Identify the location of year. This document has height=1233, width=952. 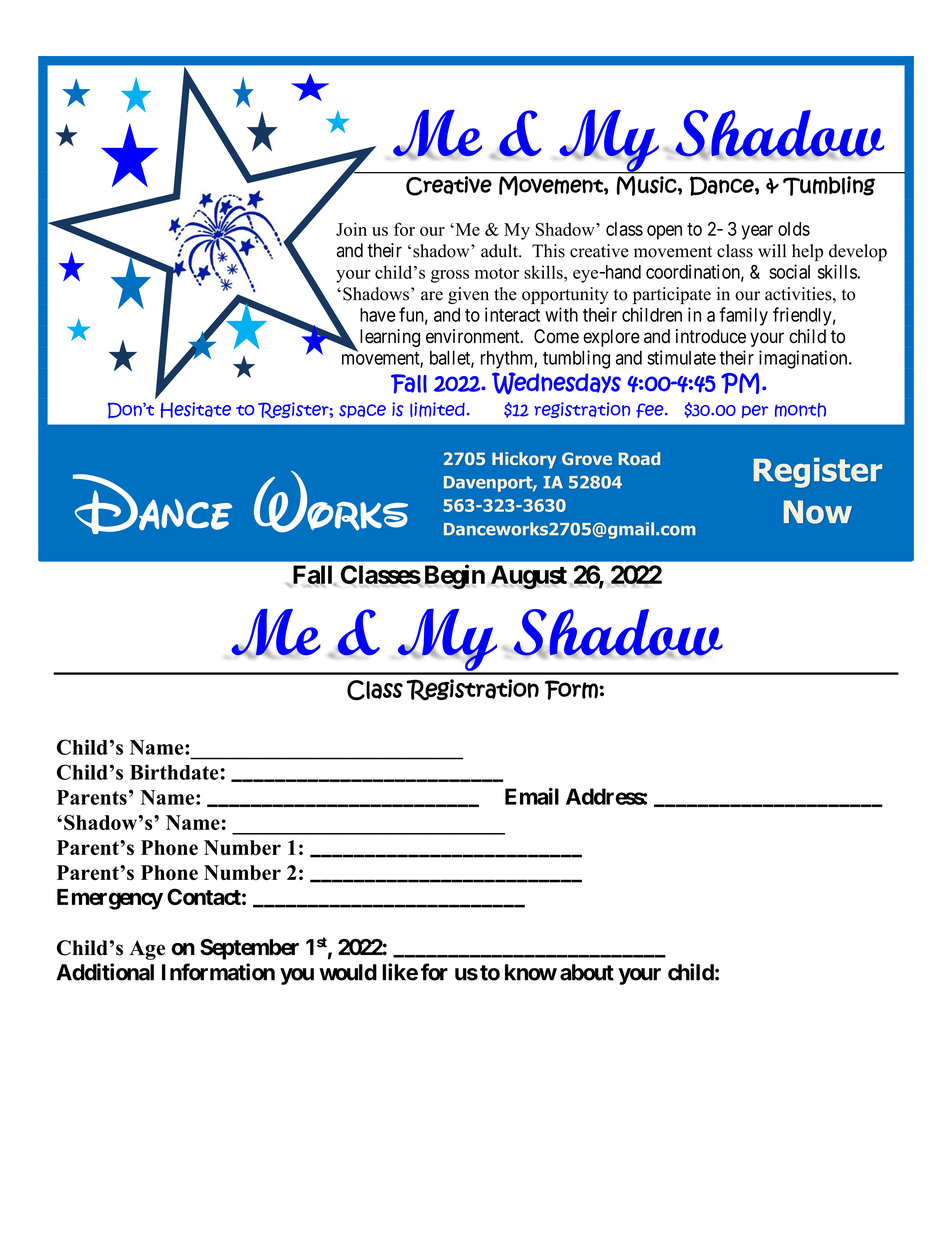
(757, 232).
